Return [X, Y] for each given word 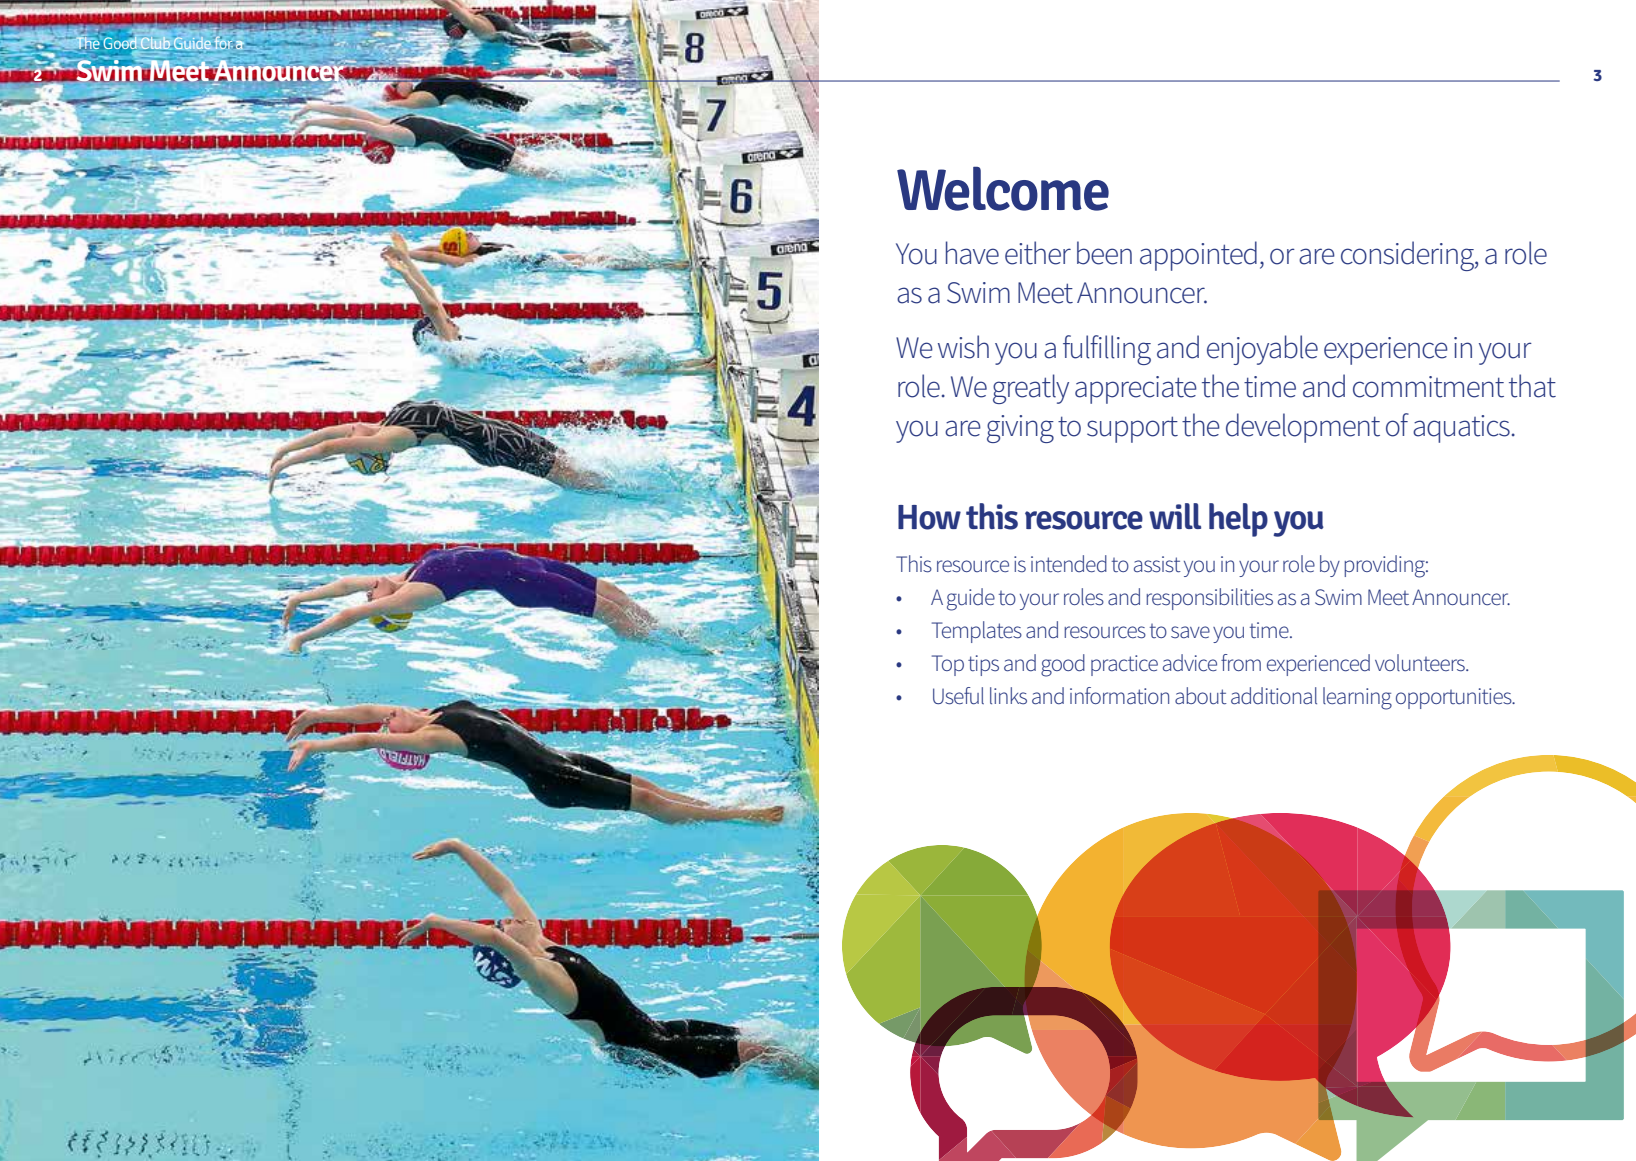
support [1132, 429]
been [1104, 253]
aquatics [1461, 429]
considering [1408, 256]
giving [1020, 429]
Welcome [1003, 188]
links [1008, 696]
